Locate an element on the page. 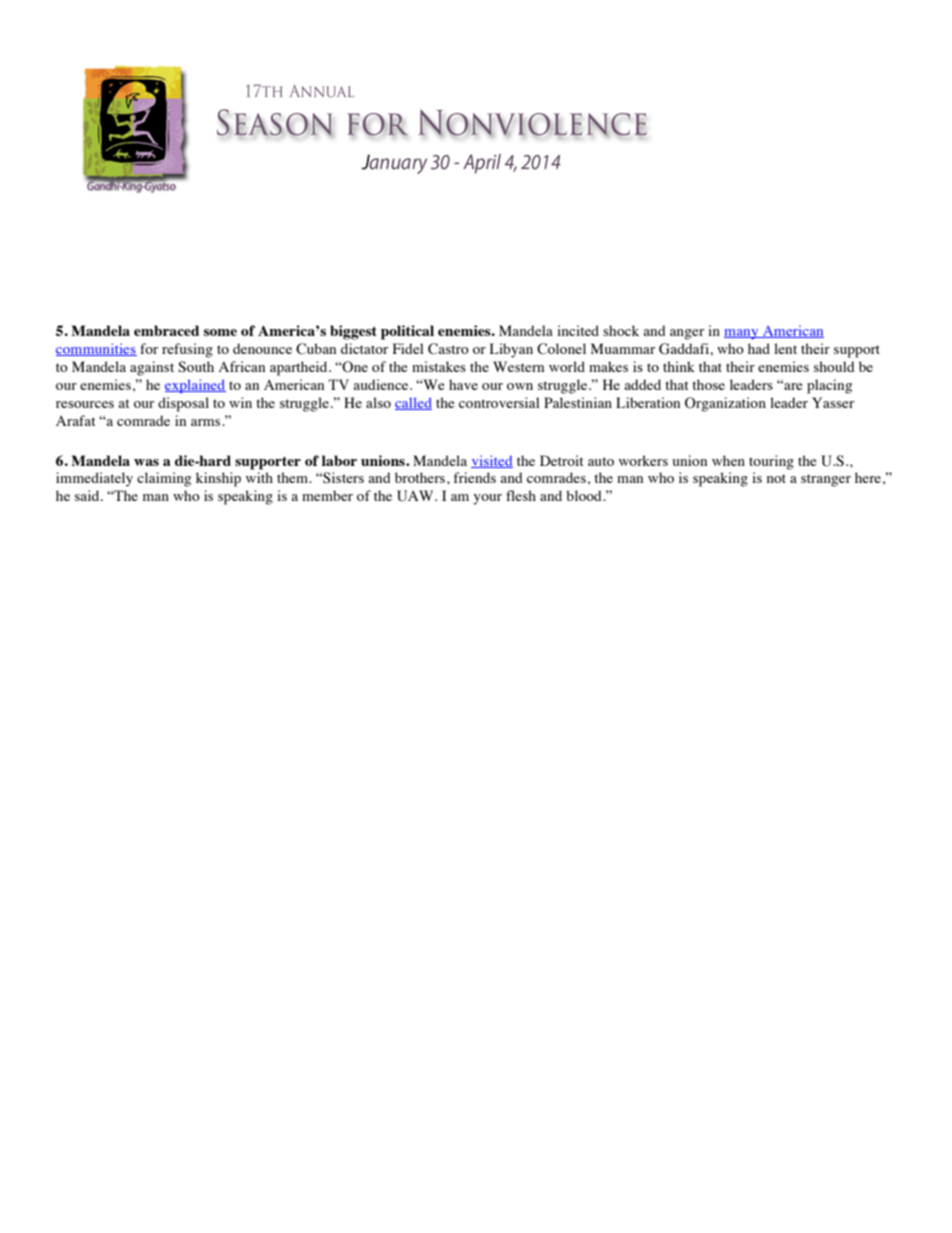 The image size is (952, 1233). many is located at coordinates (742, 334).
